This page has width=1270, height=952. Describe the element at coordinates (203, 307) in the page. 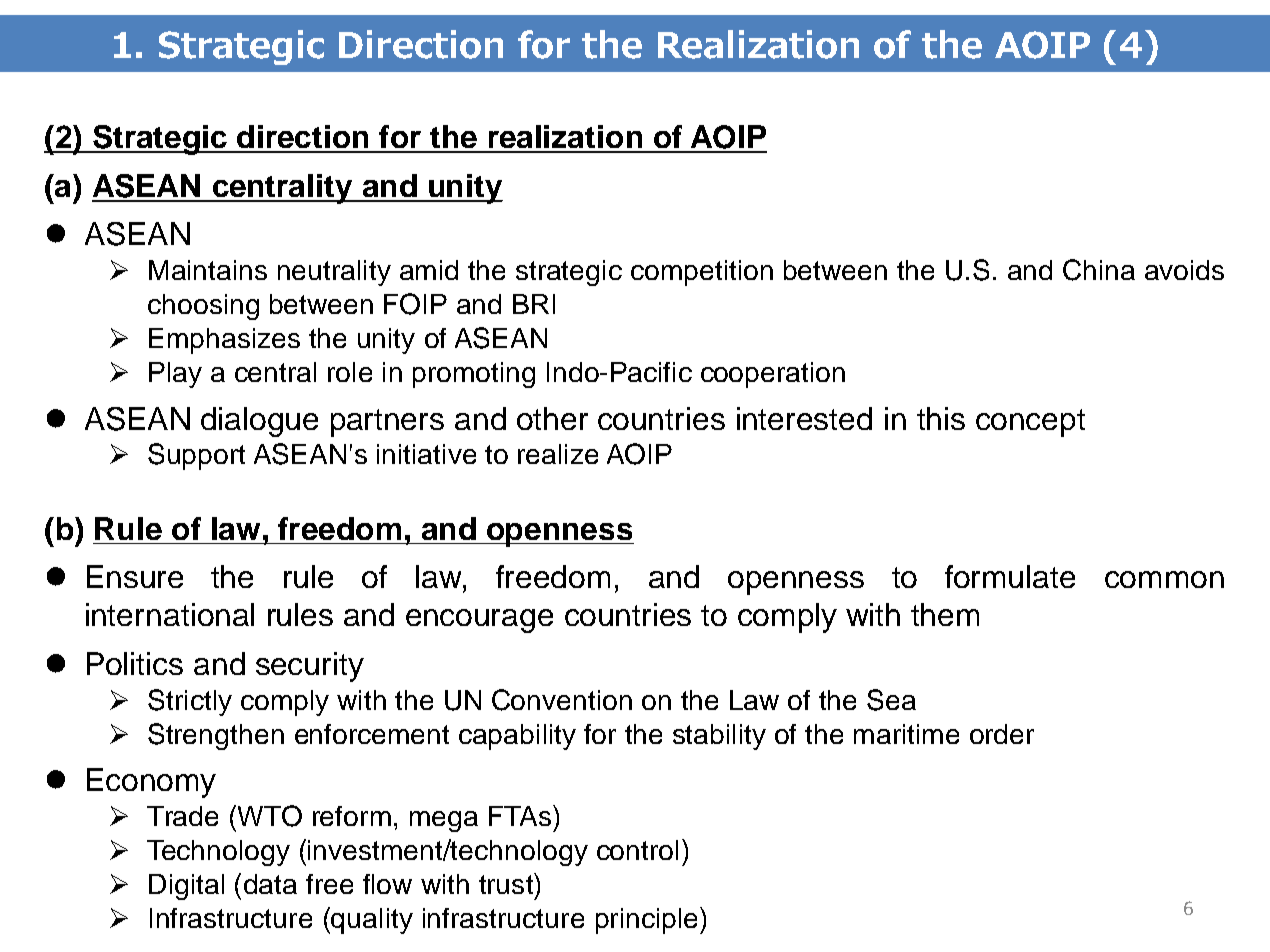

I see `choosing` at that location.
